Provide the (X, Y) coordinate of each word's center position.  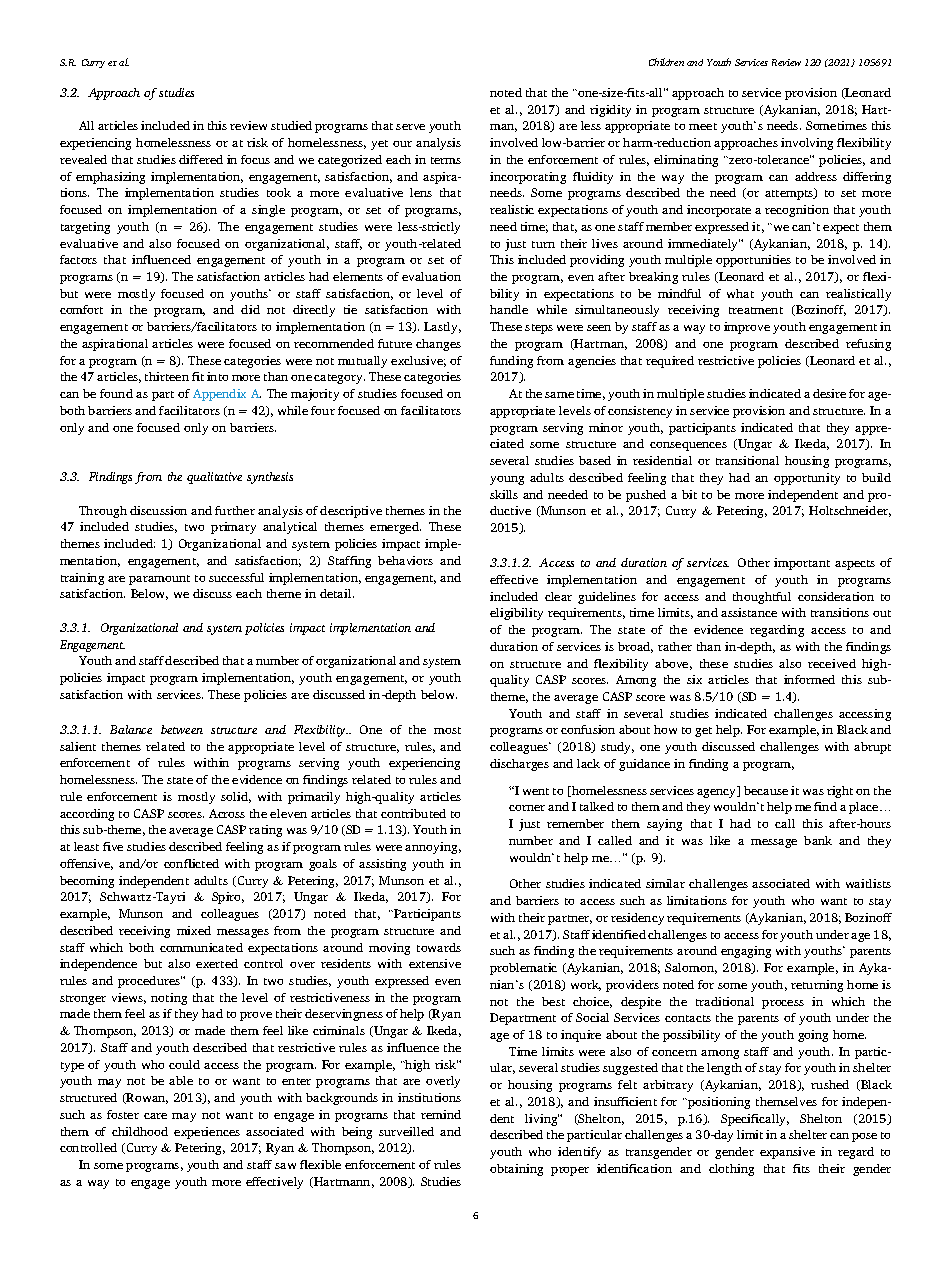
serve (410, 127)
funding (511, 362)
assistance (749, 612)
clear (558, 596)
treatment (756, 310)
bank (818, 840)
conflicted (191, 863)
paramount (159, 580)
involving (807, 144)
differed (201, 159)
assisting (382, 865)
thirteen (167, 376)
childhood (140, 1131)
